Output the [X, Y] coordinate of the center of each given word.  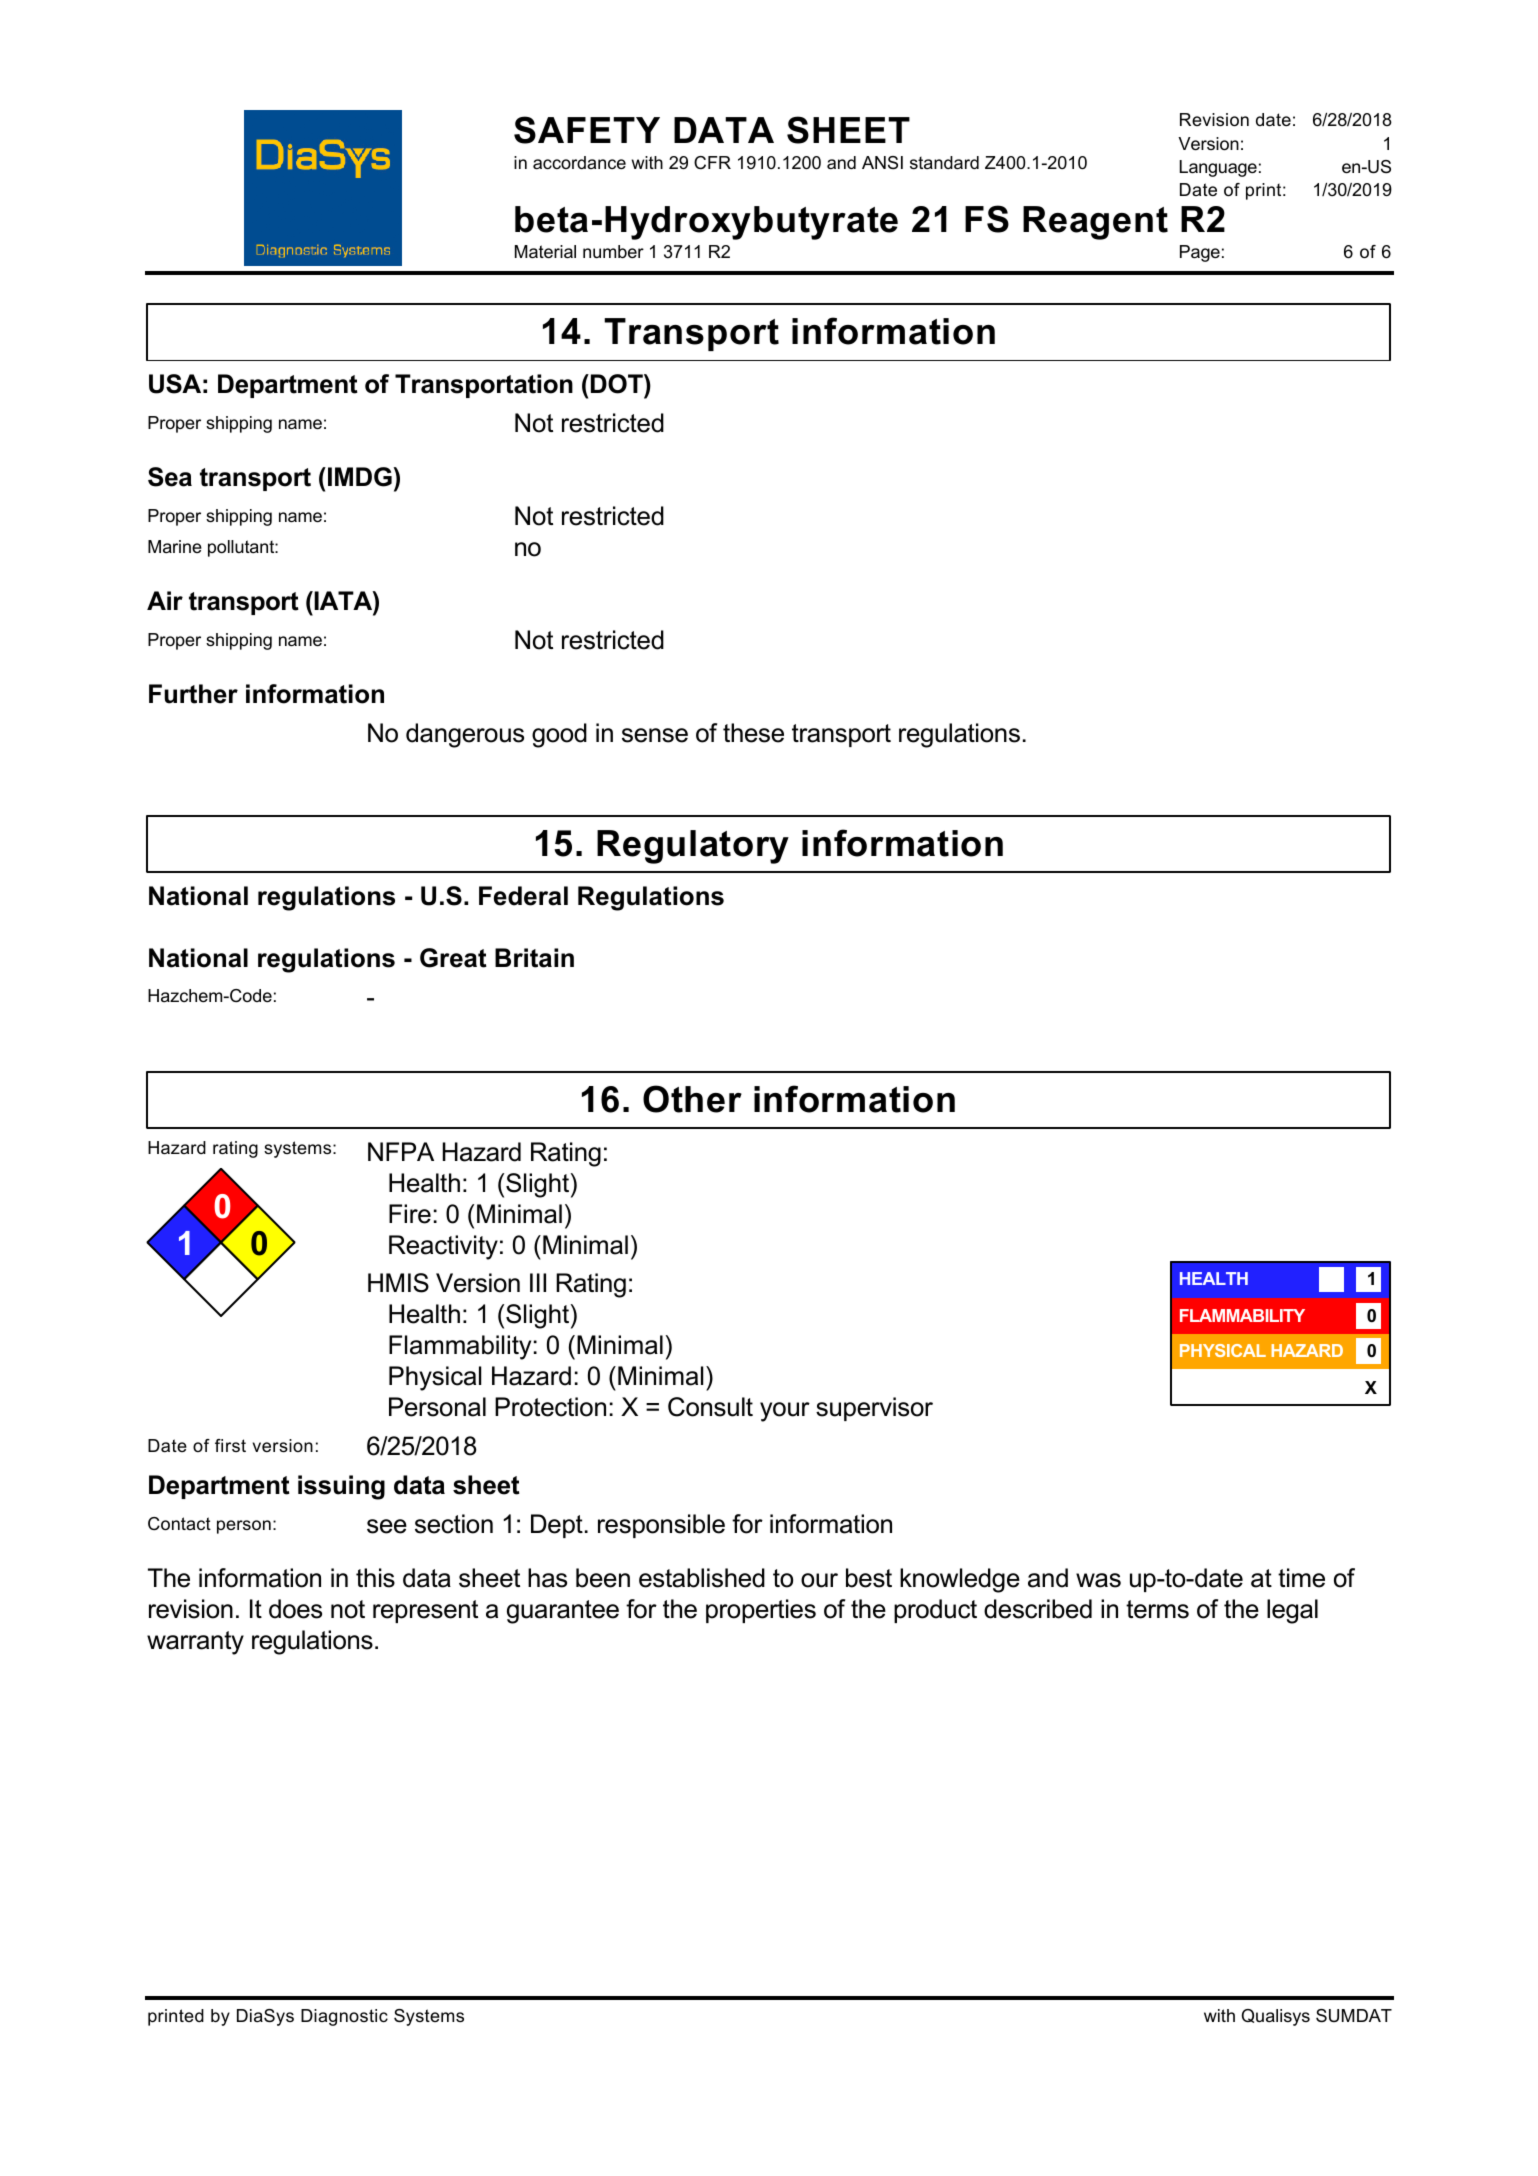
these [753, 733]
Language [1218, 168]
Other [692, 1099]
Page [1200, 253]
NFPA [401, 1151]
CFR [712, 162]
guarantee [563, 1612]
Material [545, 252]
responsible [661, 1526]
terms [1157, 1609]
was [1098, 1580]
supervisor [874, 1409]
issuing [341, 1487]
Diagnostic [344, 2017]
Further [193, 694]
